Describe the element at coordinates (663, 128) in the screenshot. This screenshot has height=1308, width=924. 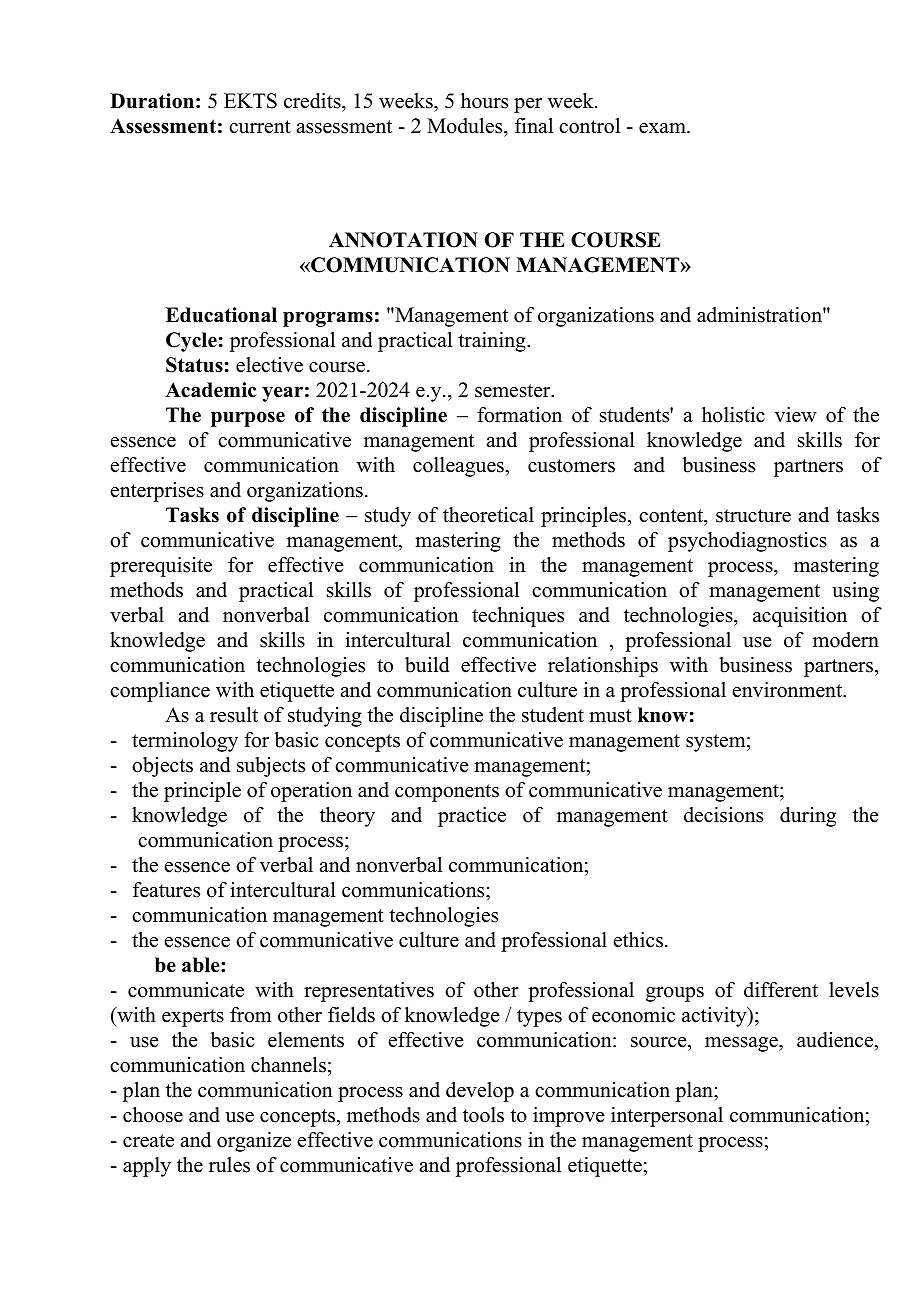
I see `exam` at that location.
